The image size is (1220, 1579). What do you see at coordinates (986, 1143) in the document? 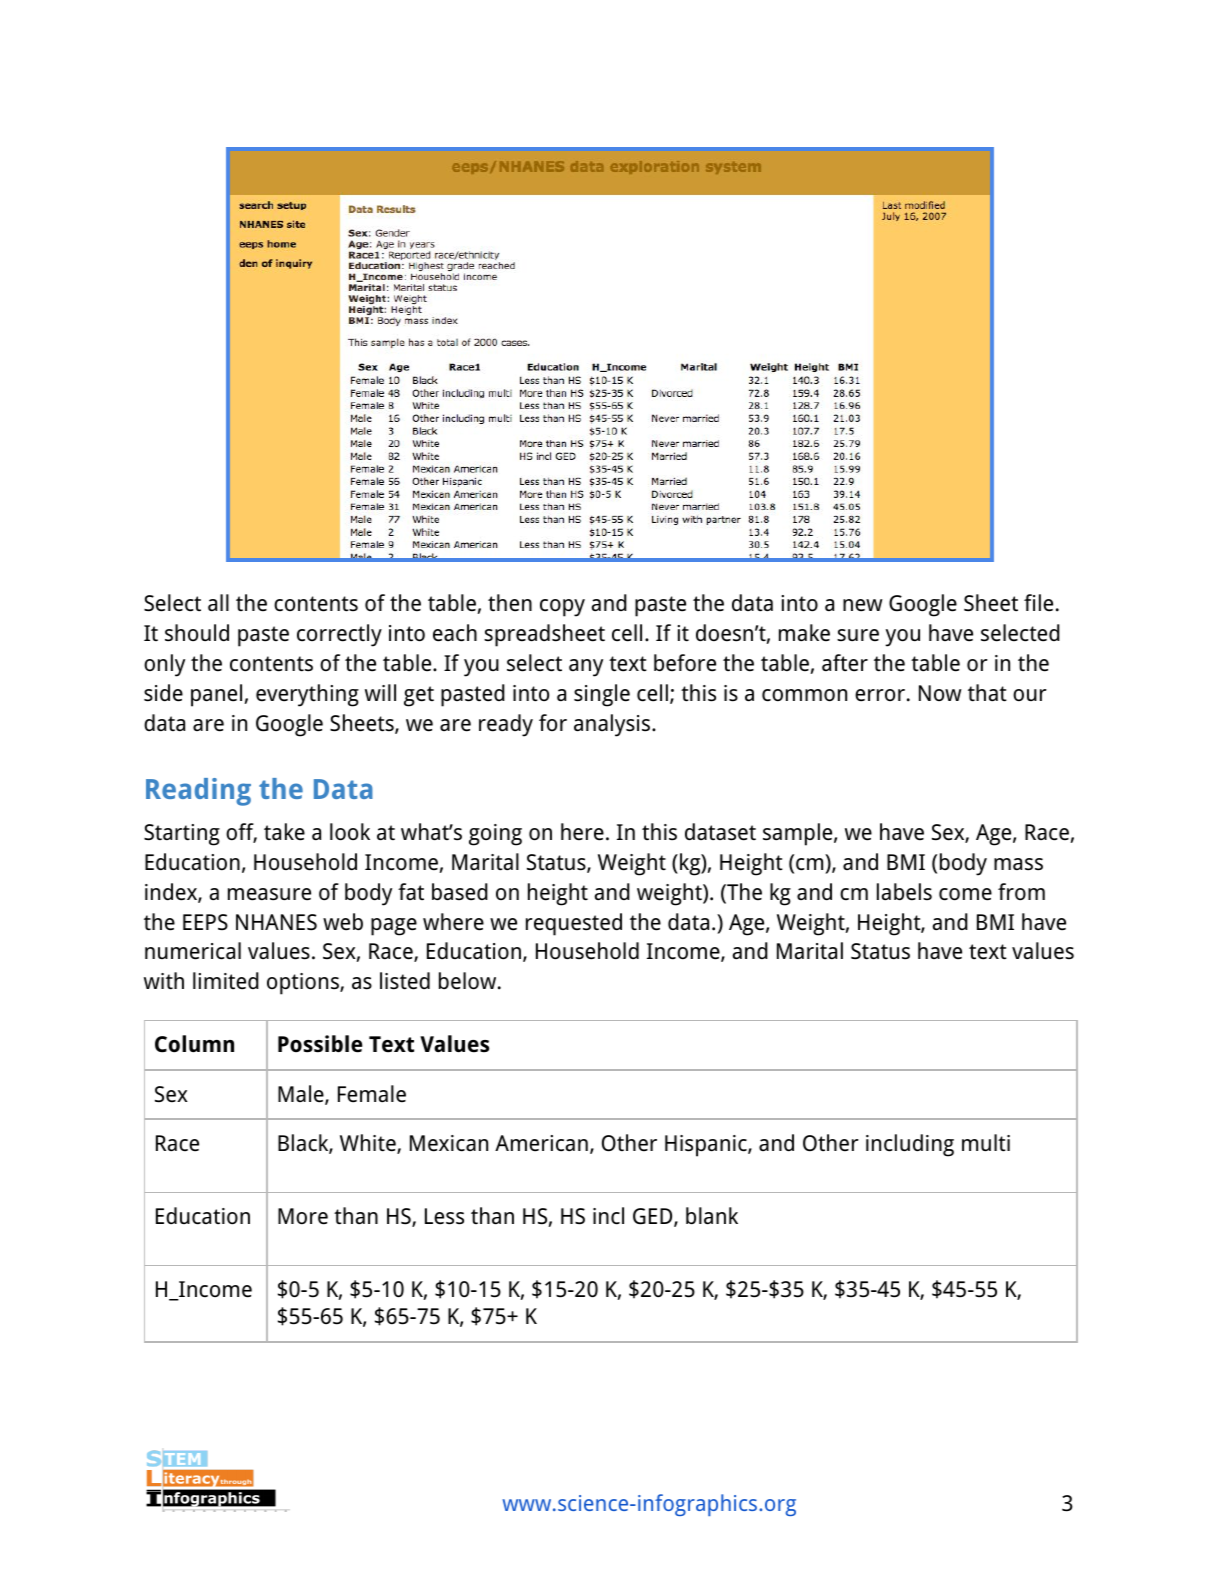
I see `multi` at bounding box center [986, 1143].
